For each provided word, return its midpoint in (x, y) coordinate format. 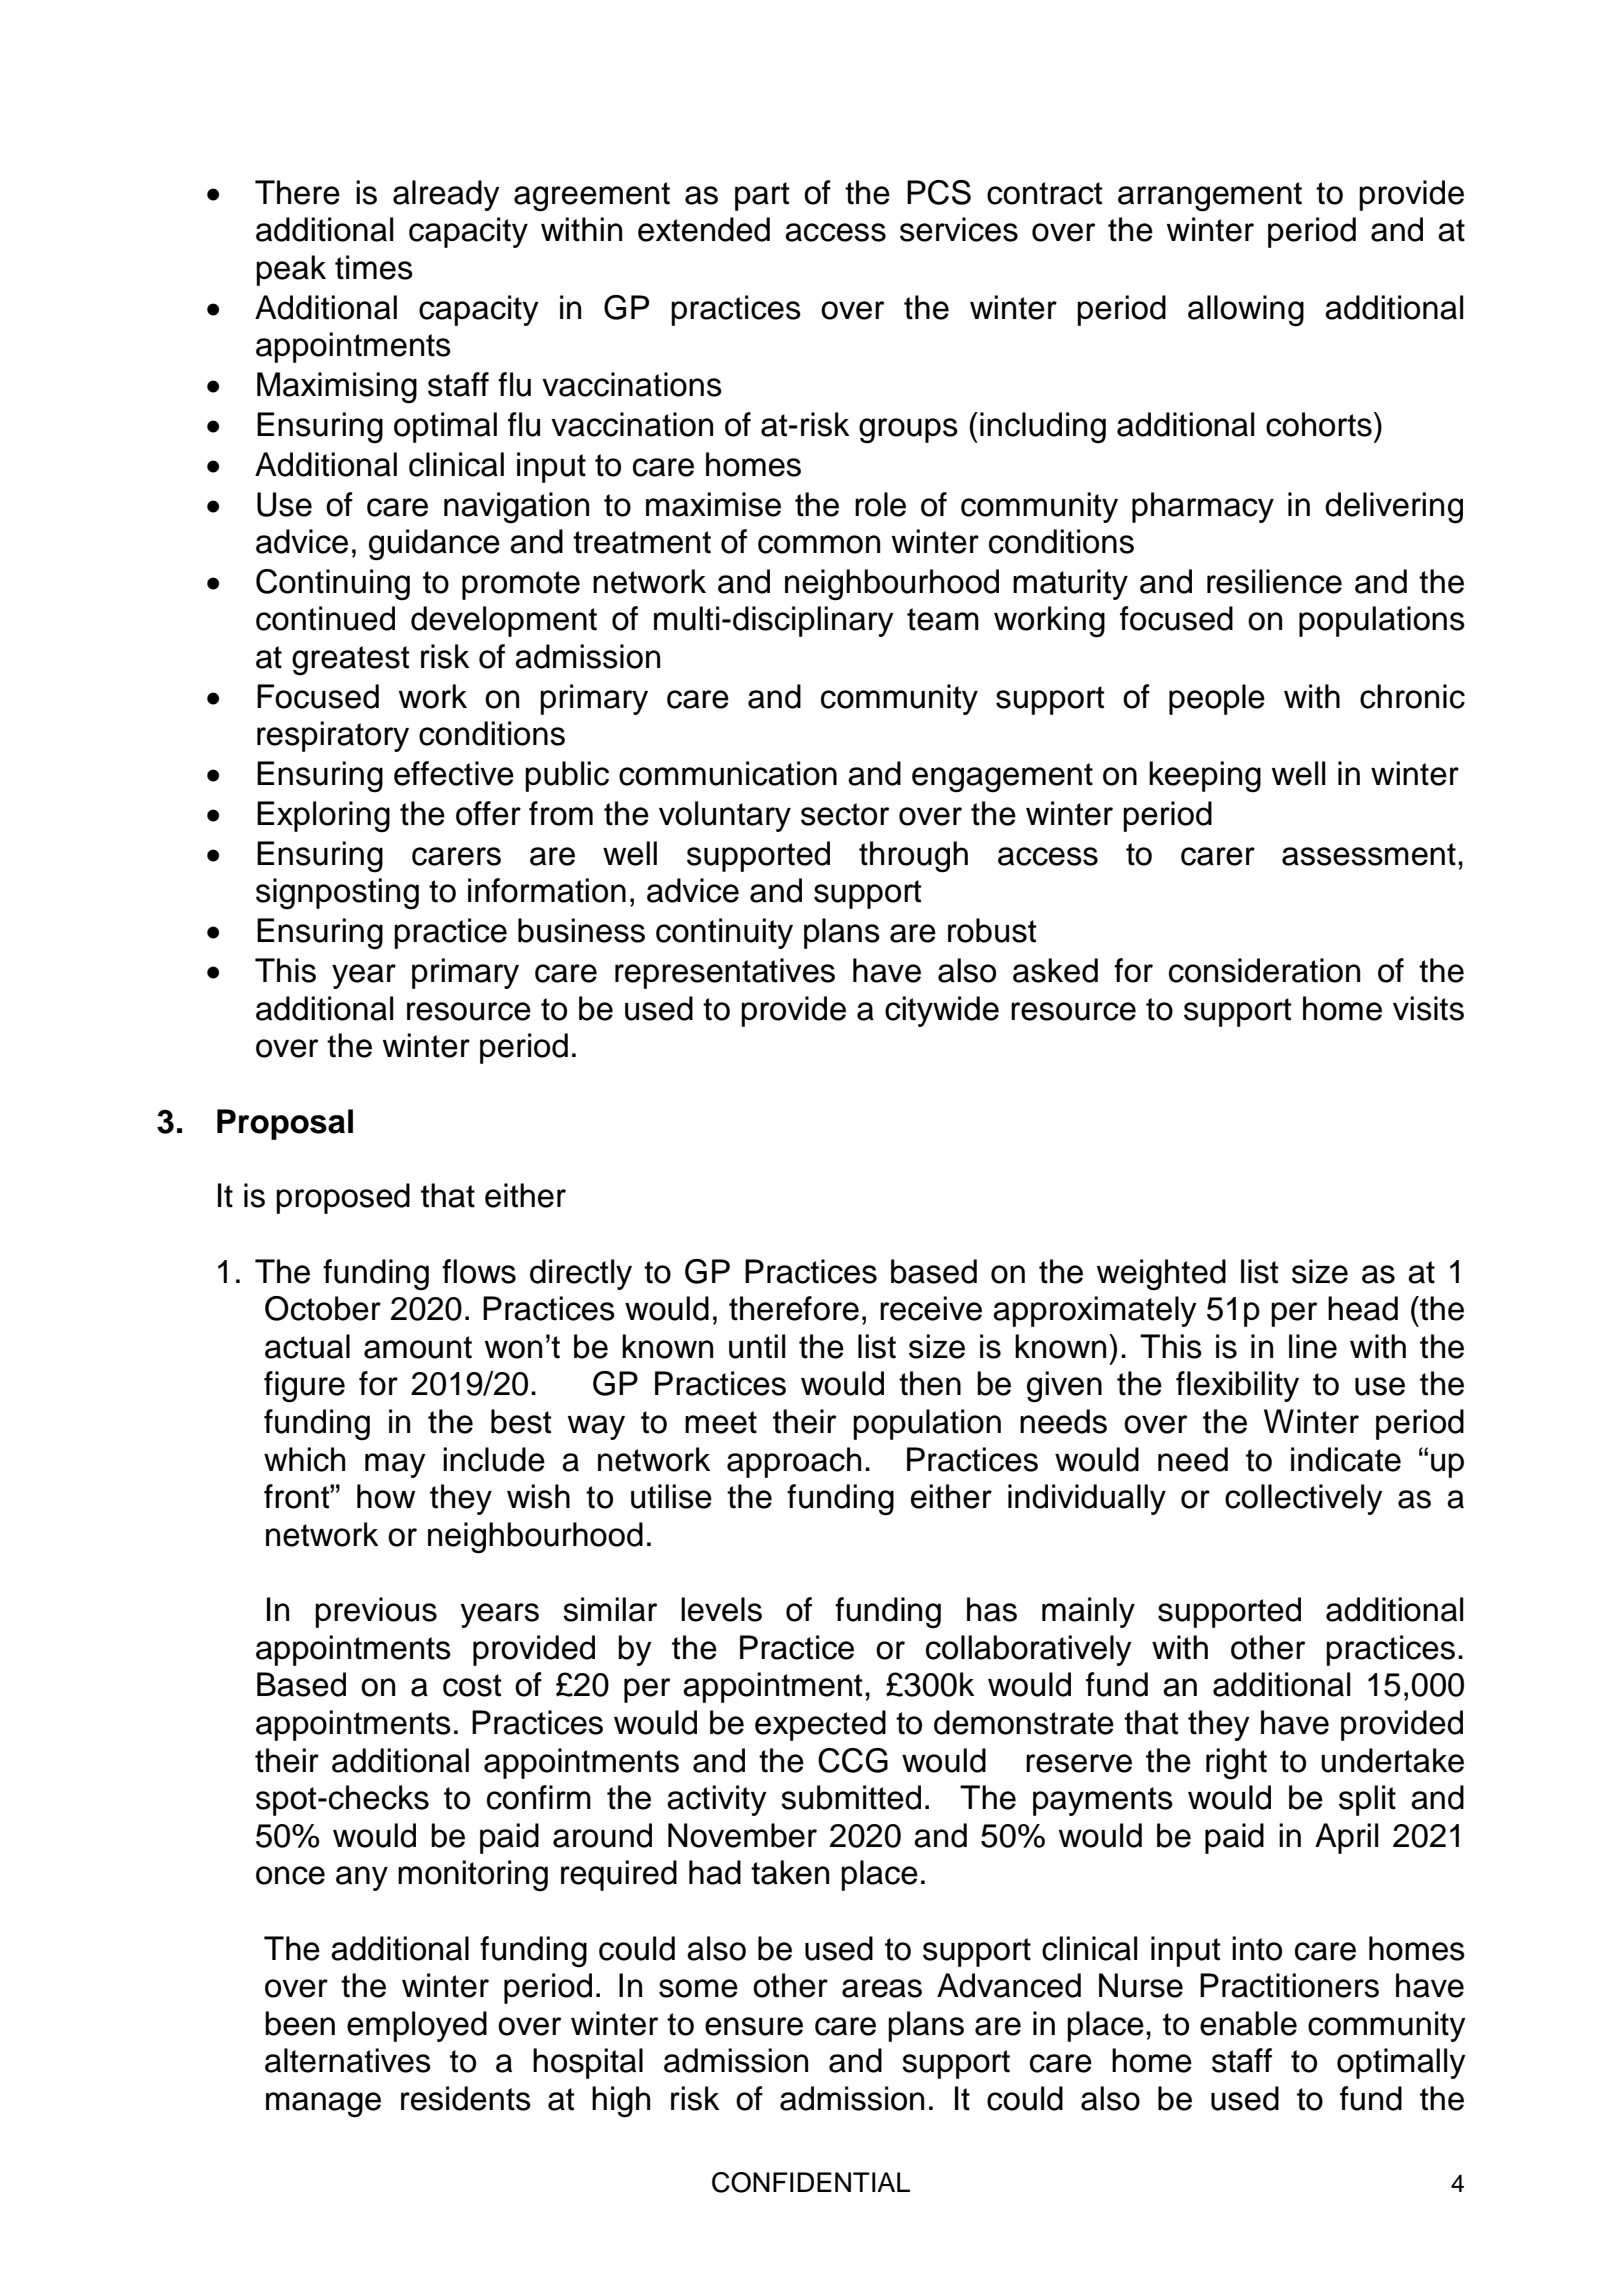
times (374, 267)
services (959, 229)
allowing (1246, 311)
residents (466, 2098)
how (386, 1496)
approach (794, 1462)
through (913, 857)
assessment (1369, 854)
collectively (1304, 1499)
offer (488, 813)
